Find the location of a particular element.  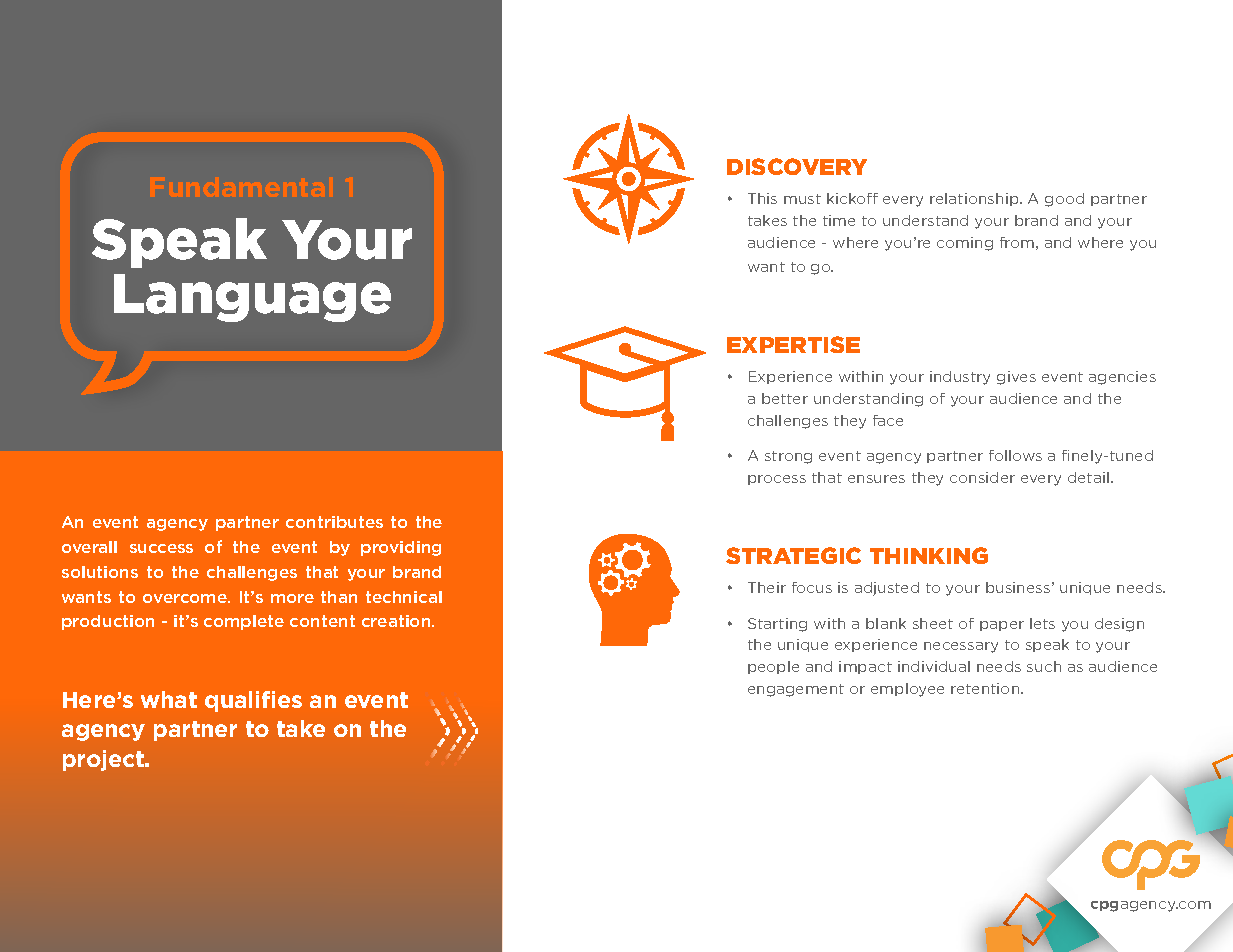

This is located at coordinates (762, 198).
